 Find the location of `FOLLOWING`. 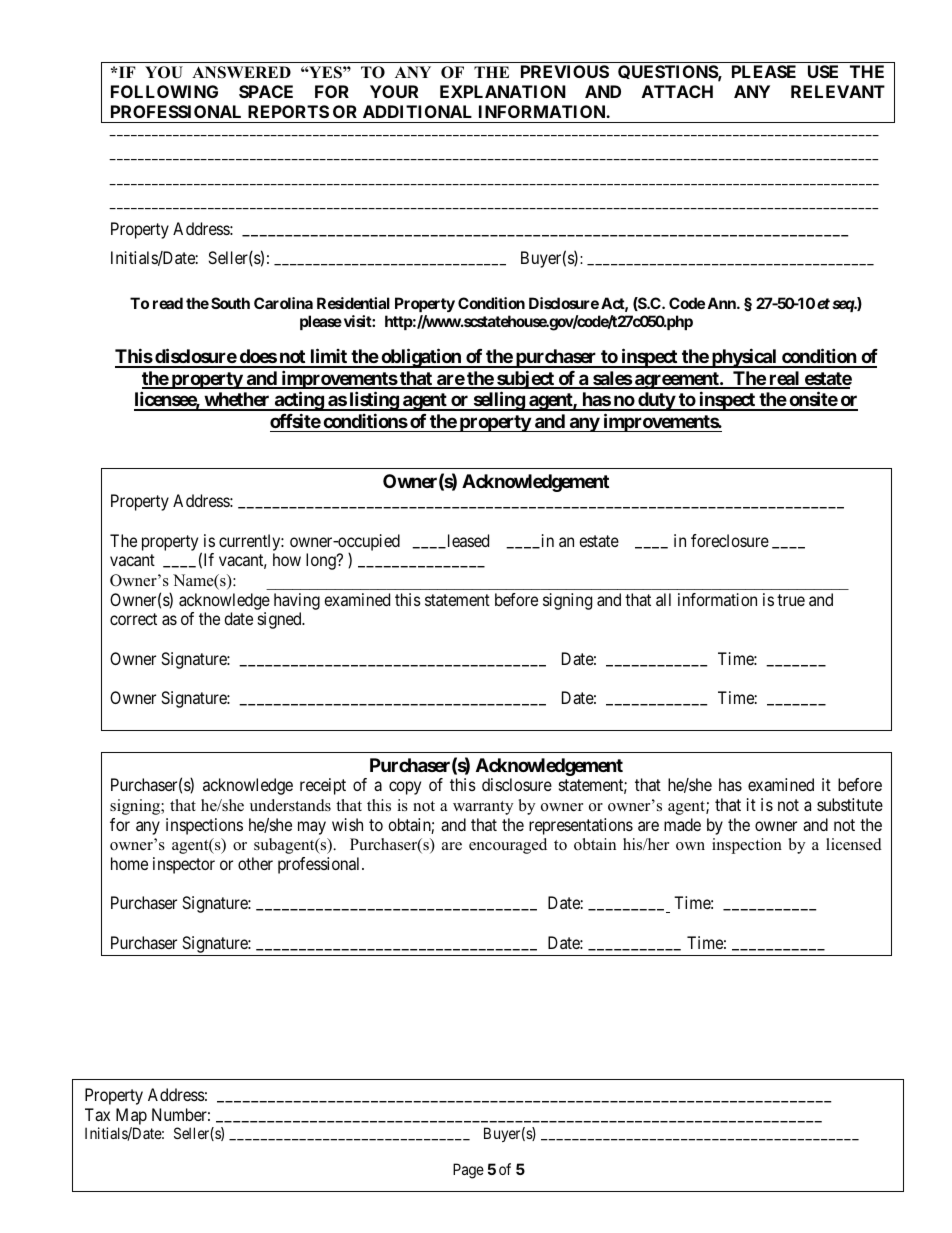

FOLLOWING is located at coordinates (164, 91).
